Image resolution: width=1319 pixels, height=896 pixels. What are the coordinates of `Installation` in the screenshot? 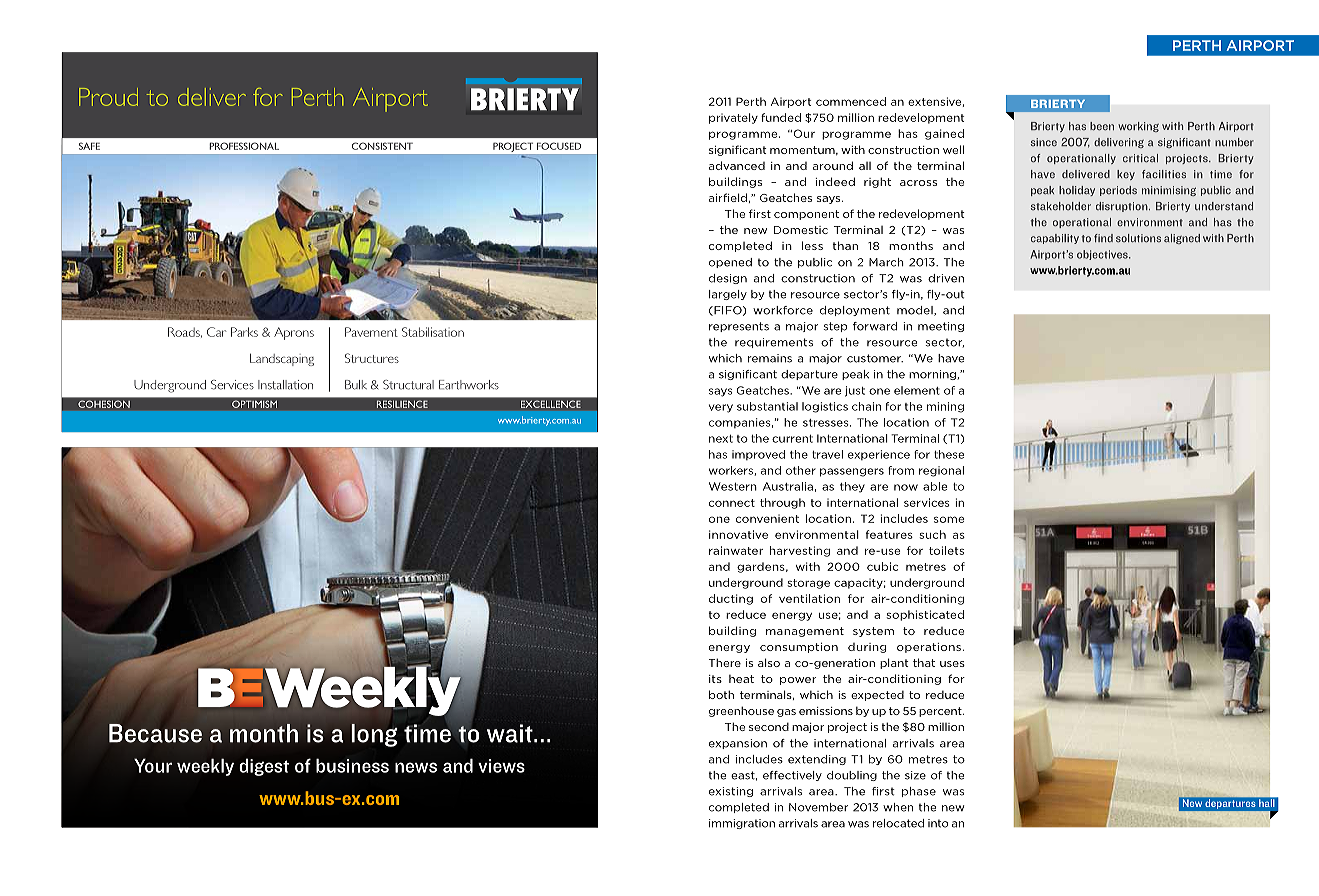 It's located at (285, 385).
